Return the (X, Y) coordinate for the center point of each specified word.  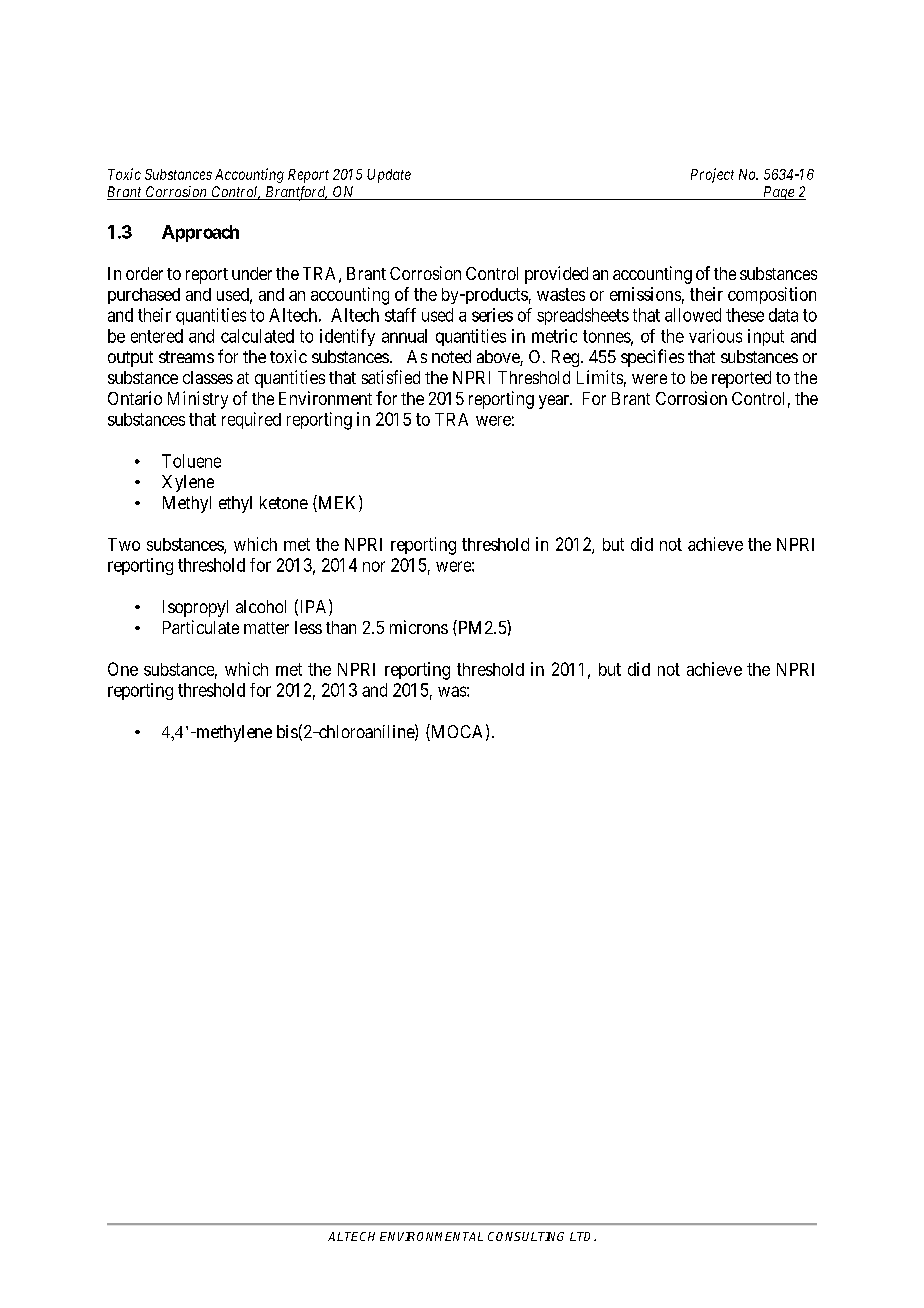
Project (712, 175)
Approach (200, 233)
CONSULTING (526, 1236)
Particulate (201, 627)
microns (419, 627)
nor (374, 566)
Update (389, 176)
